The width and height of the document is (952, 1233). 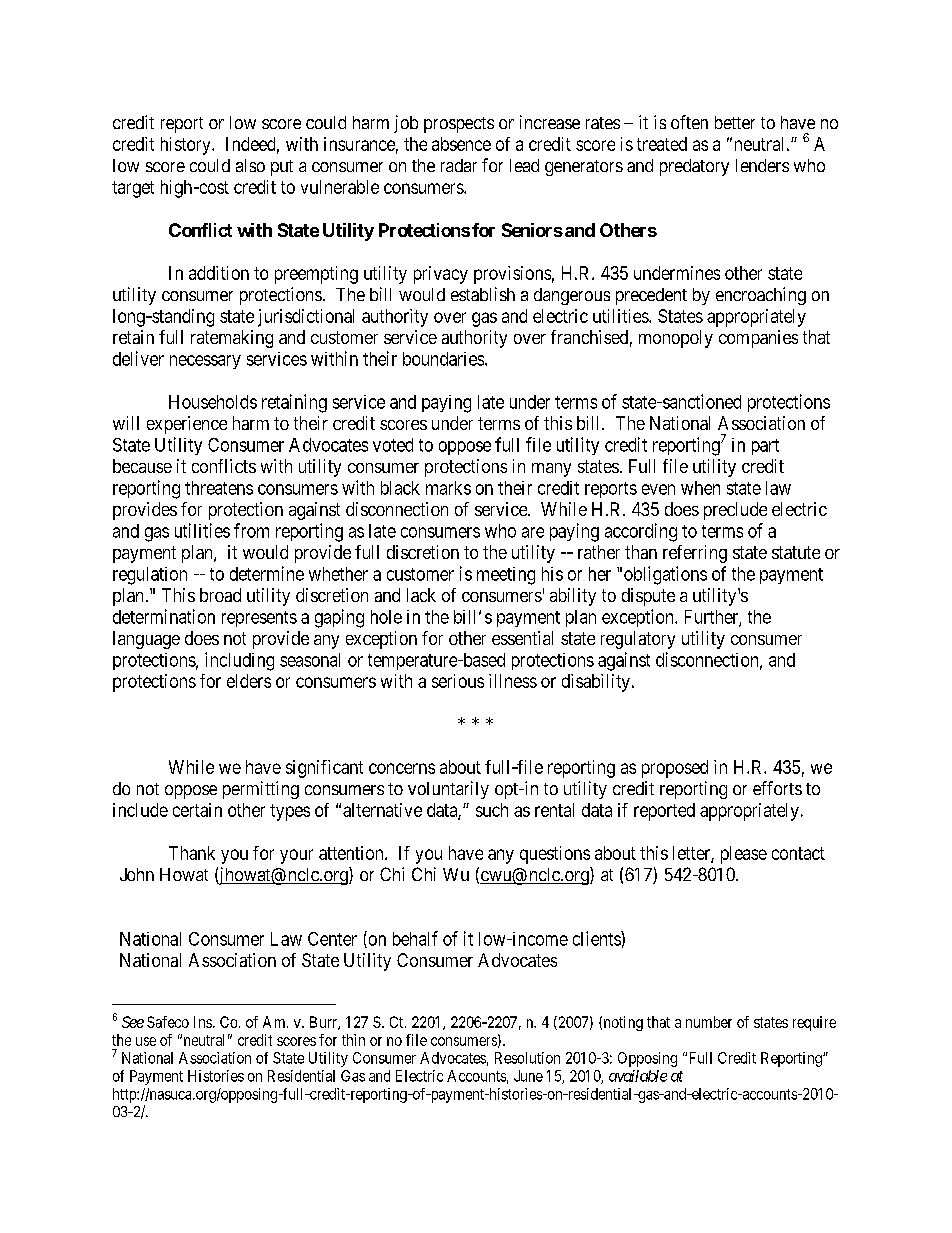 What do you see at coordinates (675, 769) in the document?
I see `proposed` at bounding box center [675, 769].
